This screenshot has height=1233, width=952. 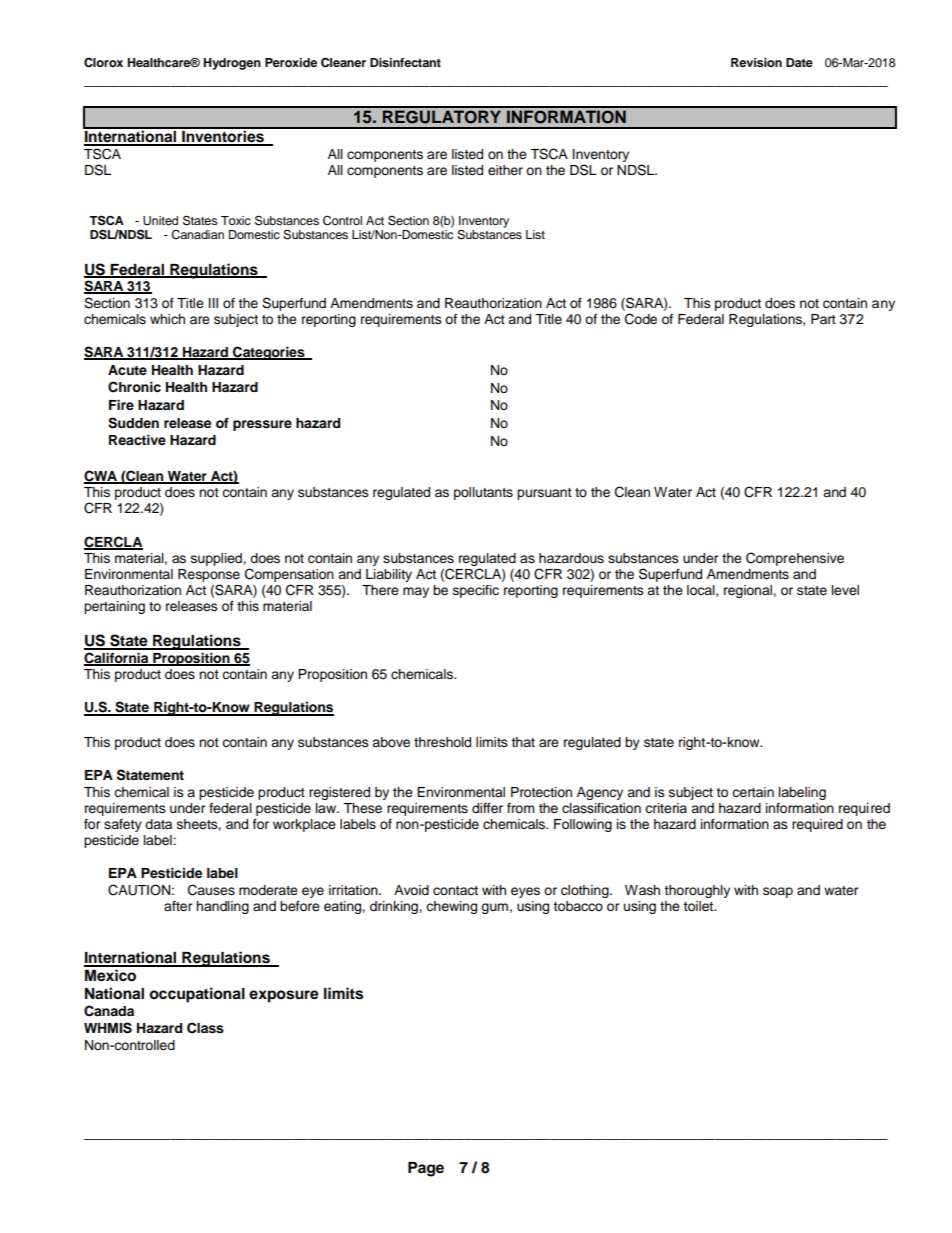 I want to click on Disinfectant, so click(x=405, y=62).
